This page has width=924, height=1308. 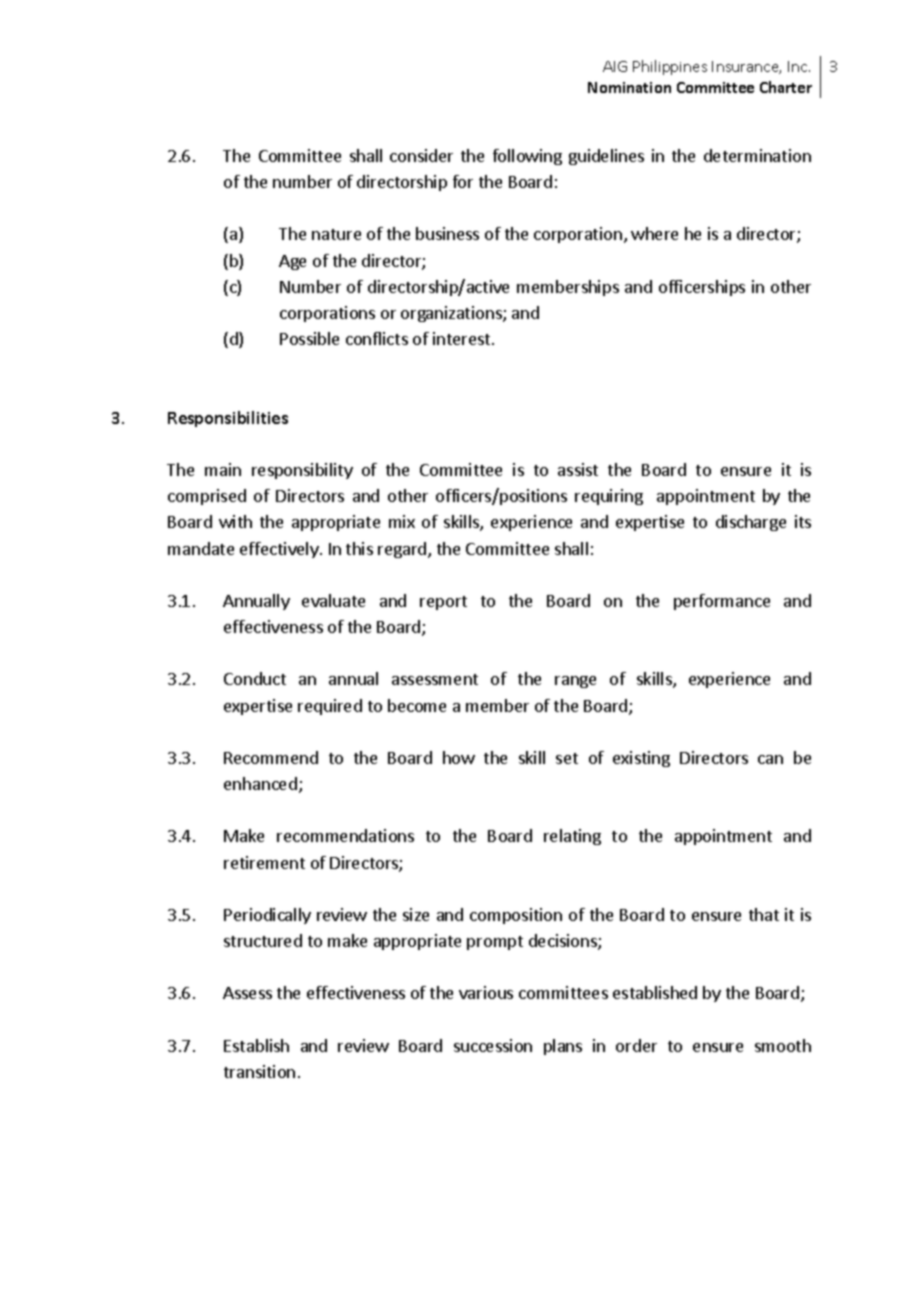 I want to click on discharge, so click(x=751, y=523).
